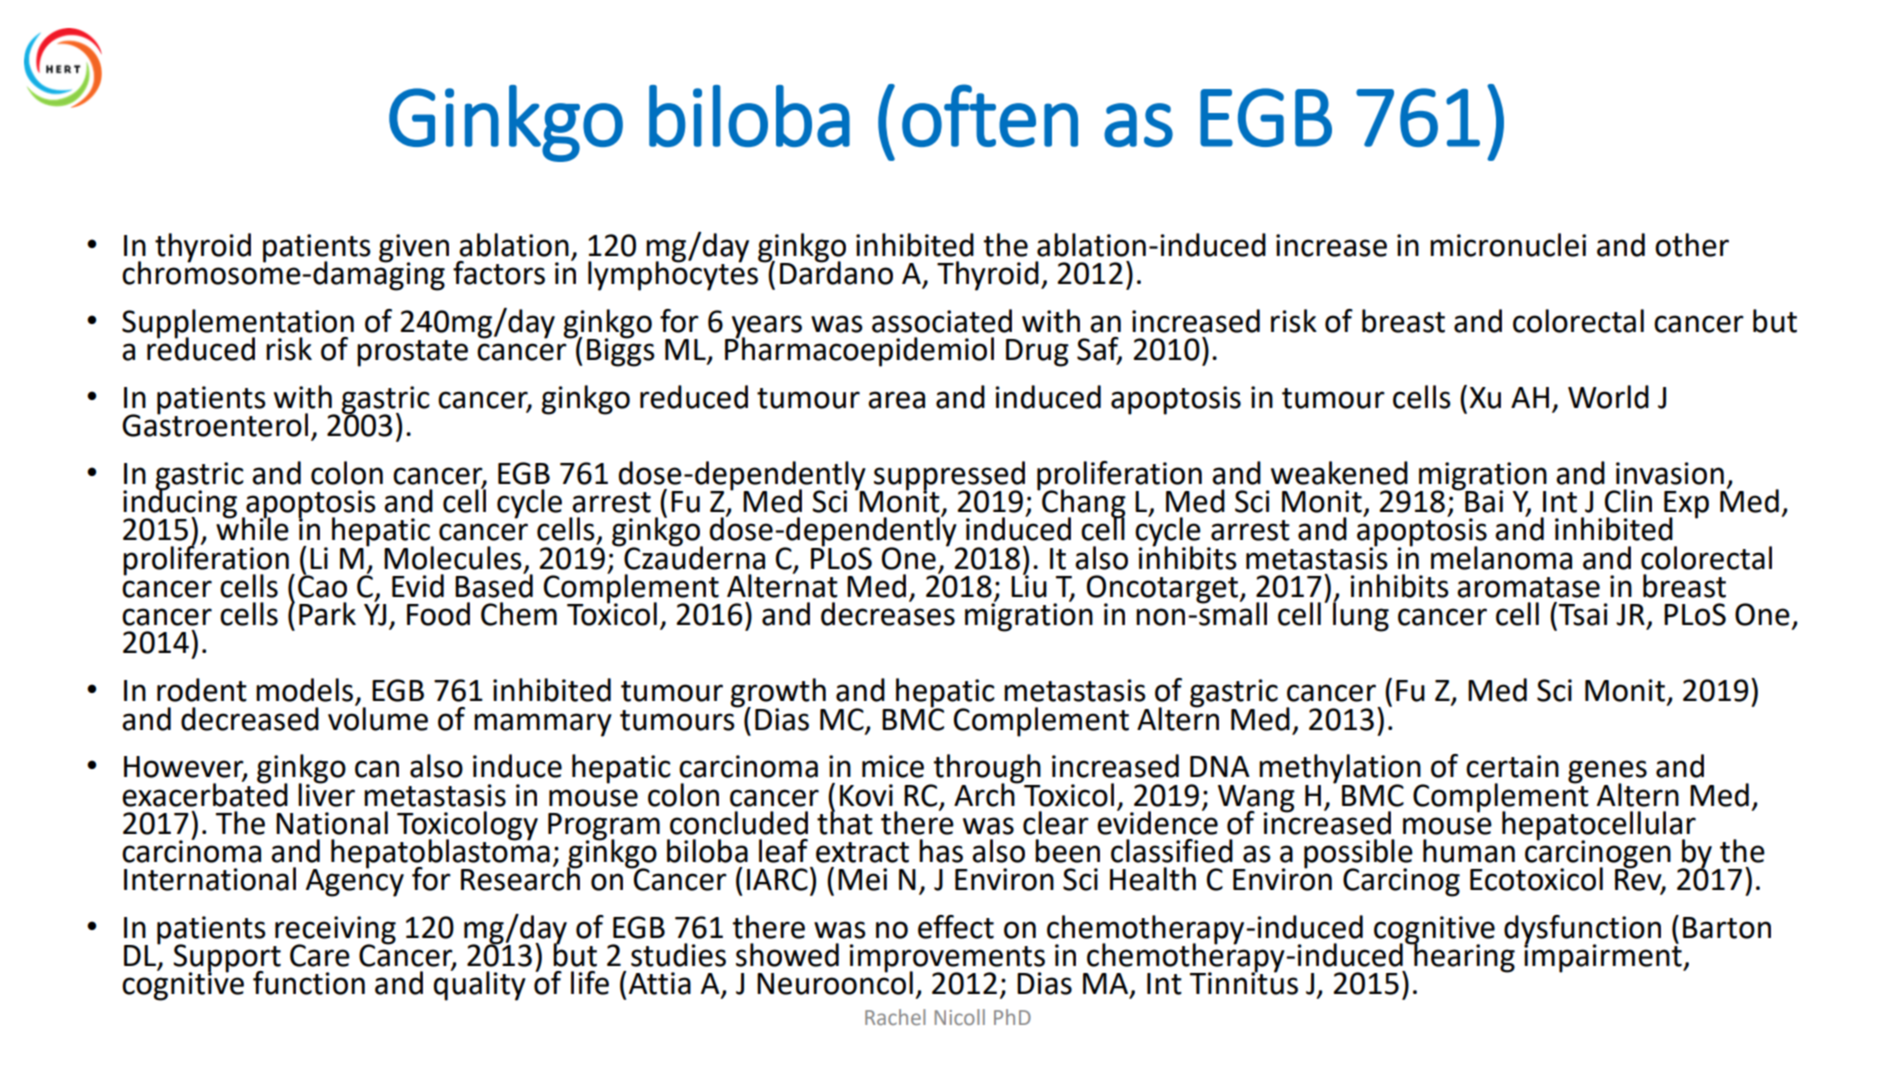 The image size is (1895, 1066). What do you see at coordinates (479, 985) in the document?
I see `quality` at bounding box center [479, 985].
